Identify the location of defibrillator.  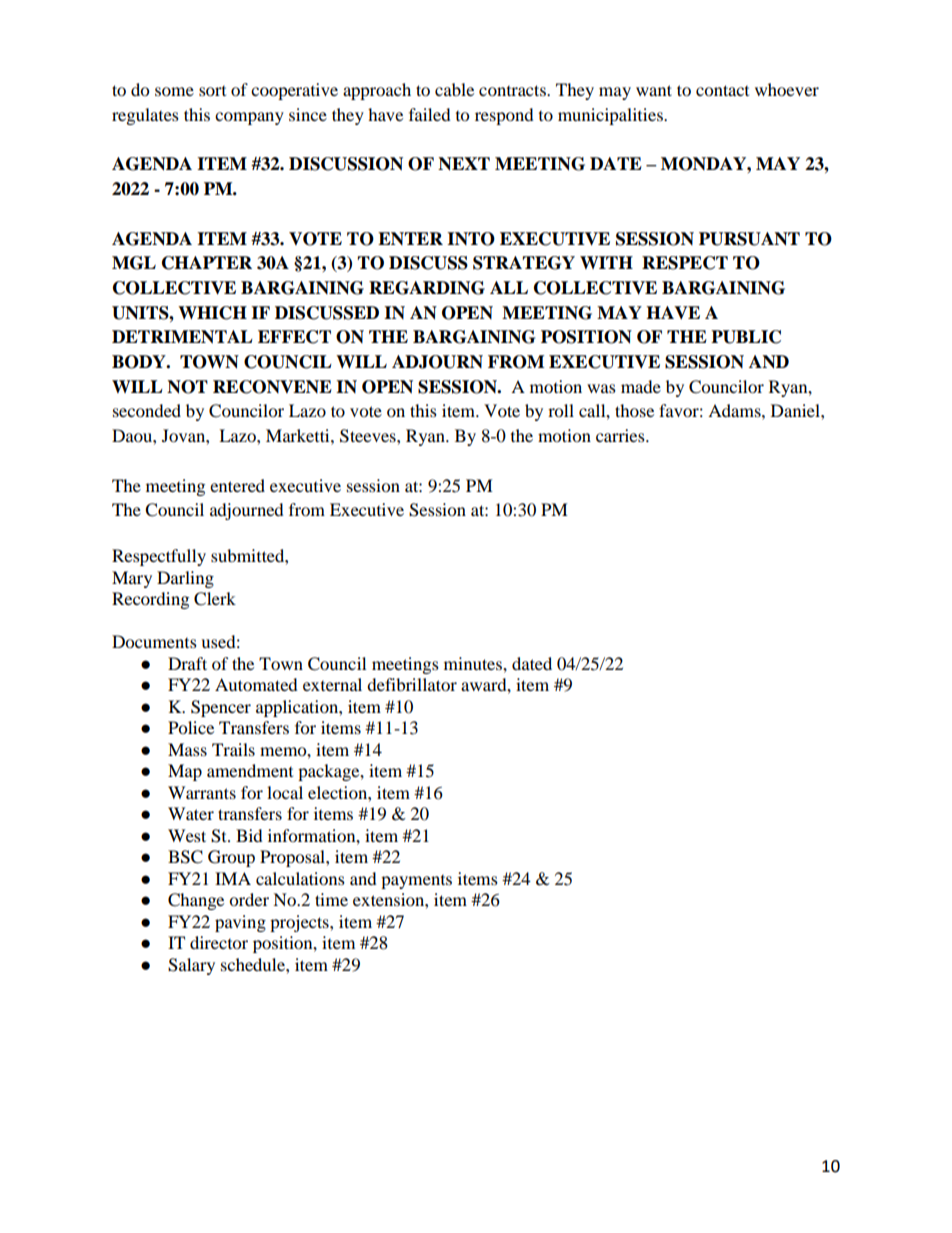
(412, 684).
